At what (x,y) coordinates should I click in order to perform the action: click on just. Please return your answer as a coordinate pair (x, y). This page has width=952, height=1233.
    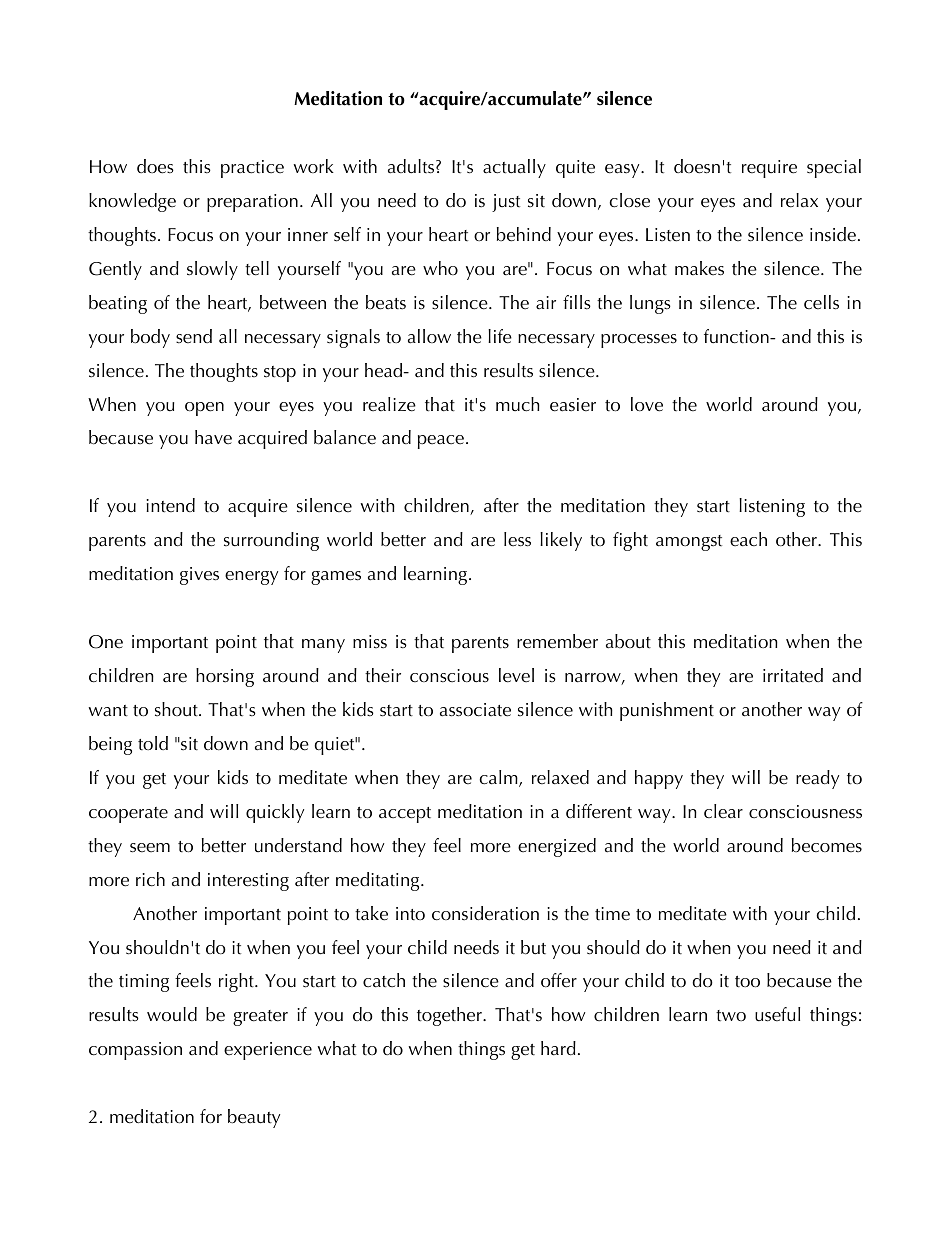
    Looking at the image, I should click on (506, 203).
